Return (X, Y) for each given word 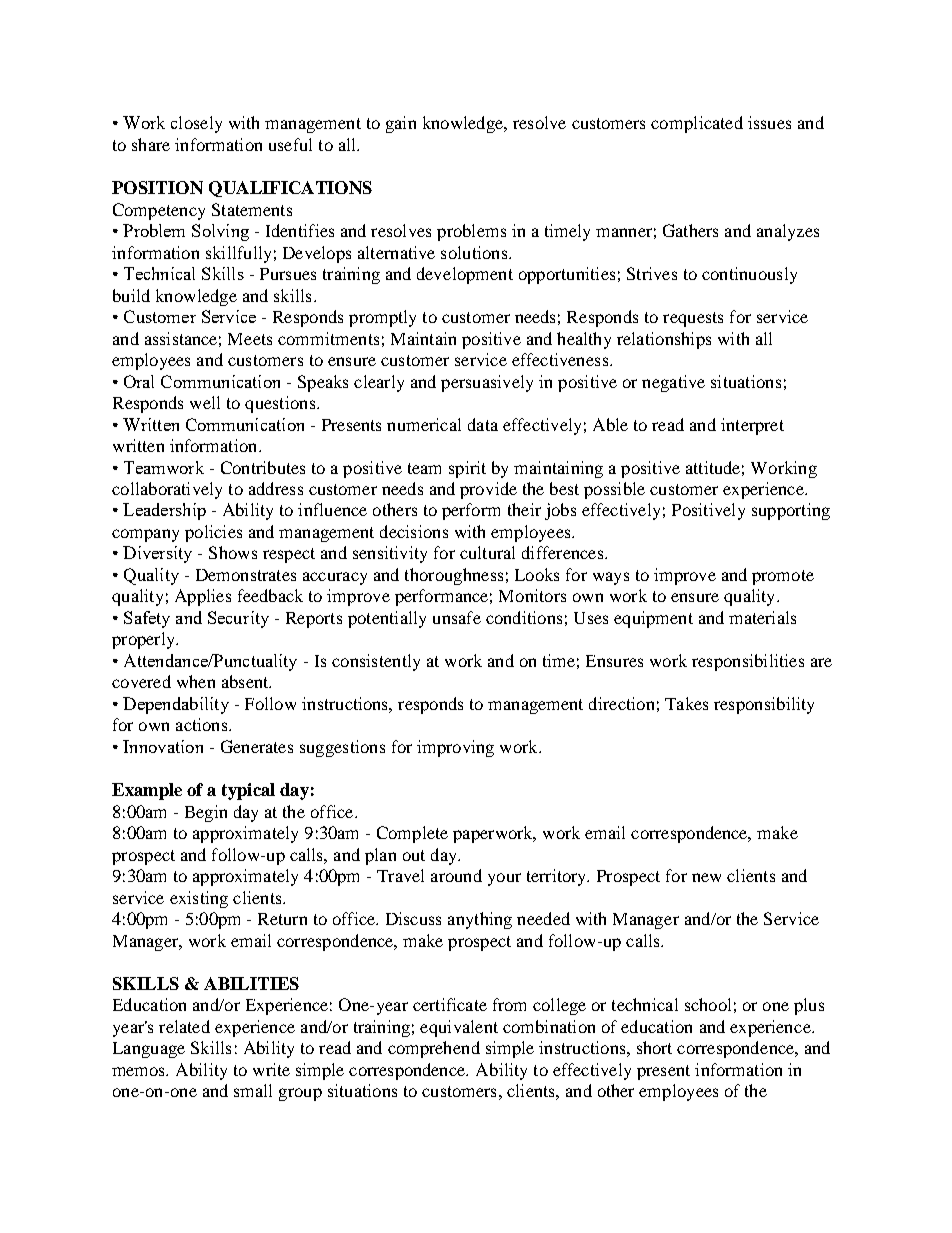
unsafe (457, 617)
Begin (206, 813)
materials (762, 617)
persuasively (487, 383)
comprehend (434, 1049)
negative (673, 383)
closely (196, 124)
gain (401, 124)
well (205, 402)
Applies (203, 597)
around (456, 875)
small (253, 1090)
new (706, 877)
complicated (697, 124)
